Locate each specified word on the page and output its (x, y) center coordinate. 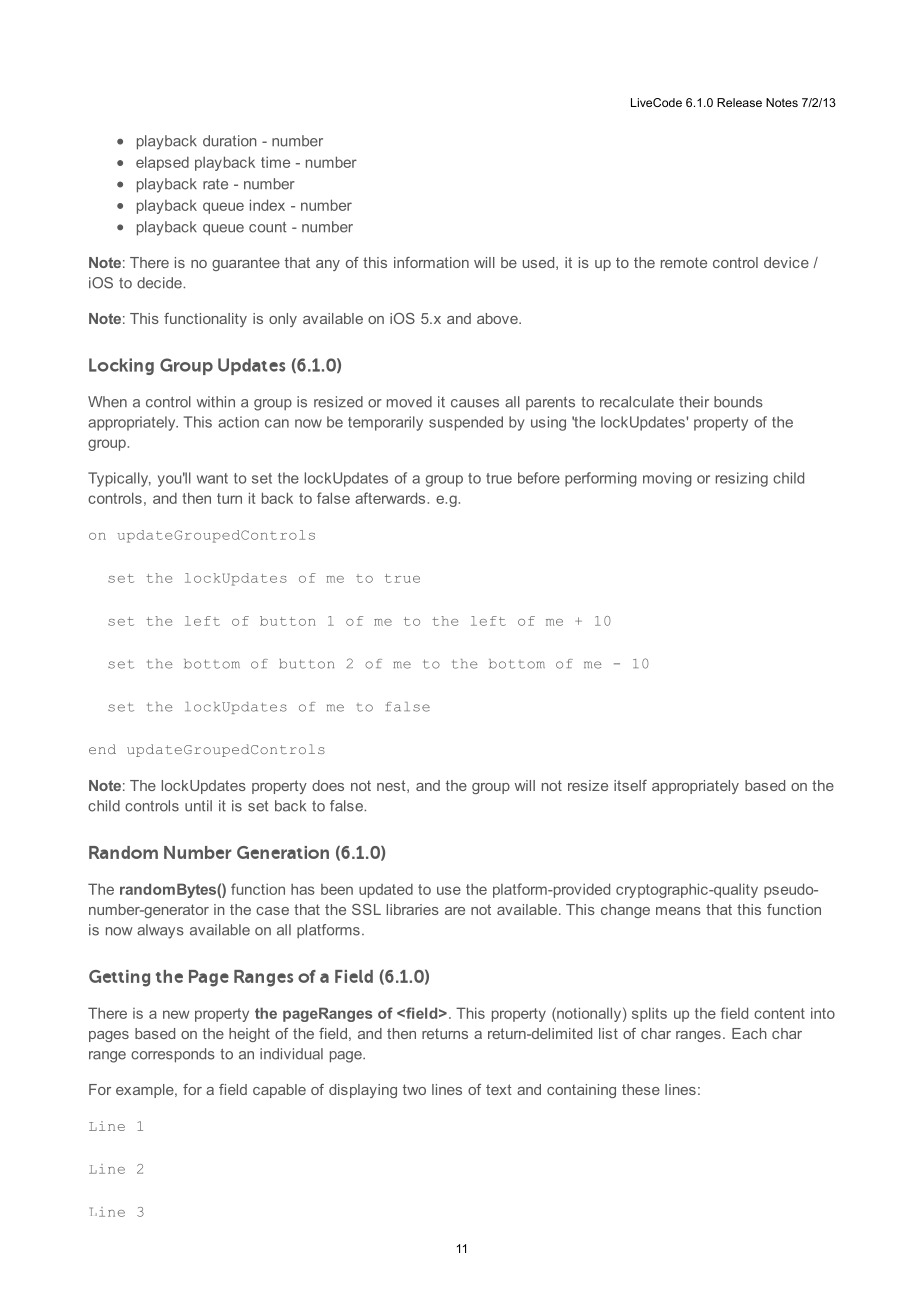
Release (739, 102)
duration (230, 141)
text (499, 1089)
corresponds (173, 1055)
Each (749, 1033)
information (431, 262)
